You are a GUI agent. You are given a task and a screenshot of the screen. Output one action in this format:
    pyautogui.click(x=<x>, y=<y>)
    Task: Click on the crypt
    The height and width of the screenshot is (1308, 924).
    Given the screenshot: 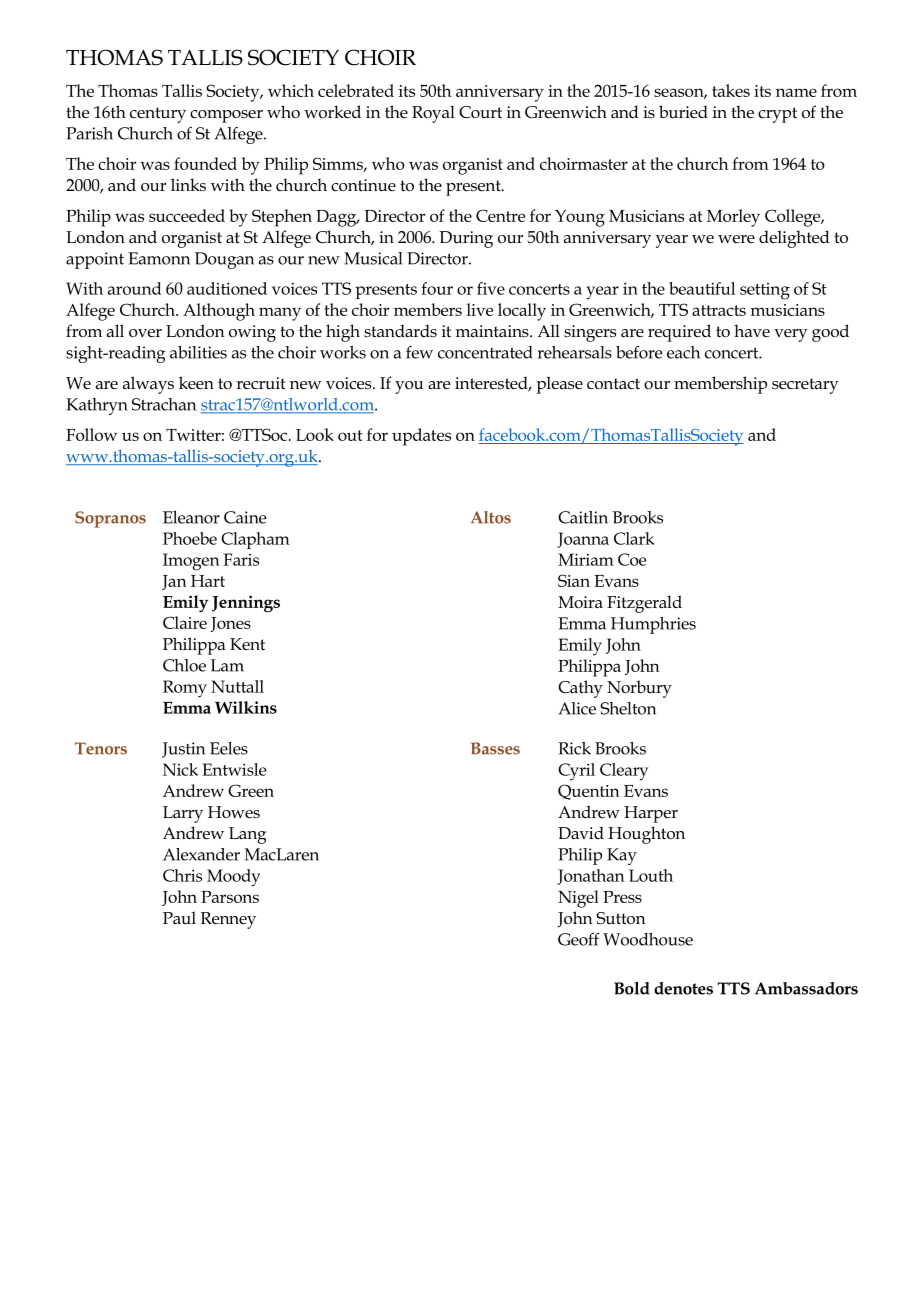 What is the action you would take?
    pyautogui.click(x=777, y=115)
